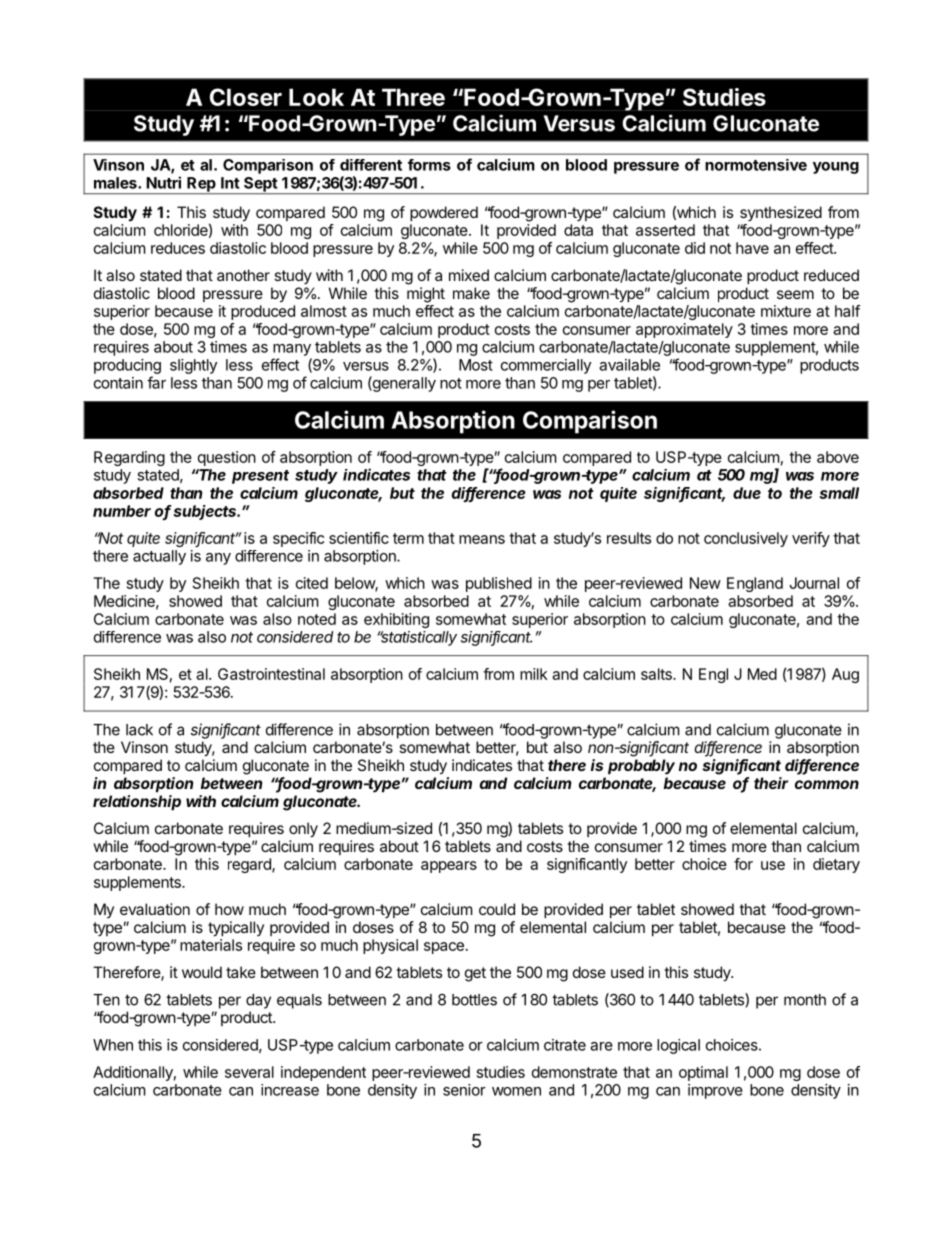 The image size is (952, 1233). Describe the element at coordinates (249, 1072) in the image. I see `several` at that location.
